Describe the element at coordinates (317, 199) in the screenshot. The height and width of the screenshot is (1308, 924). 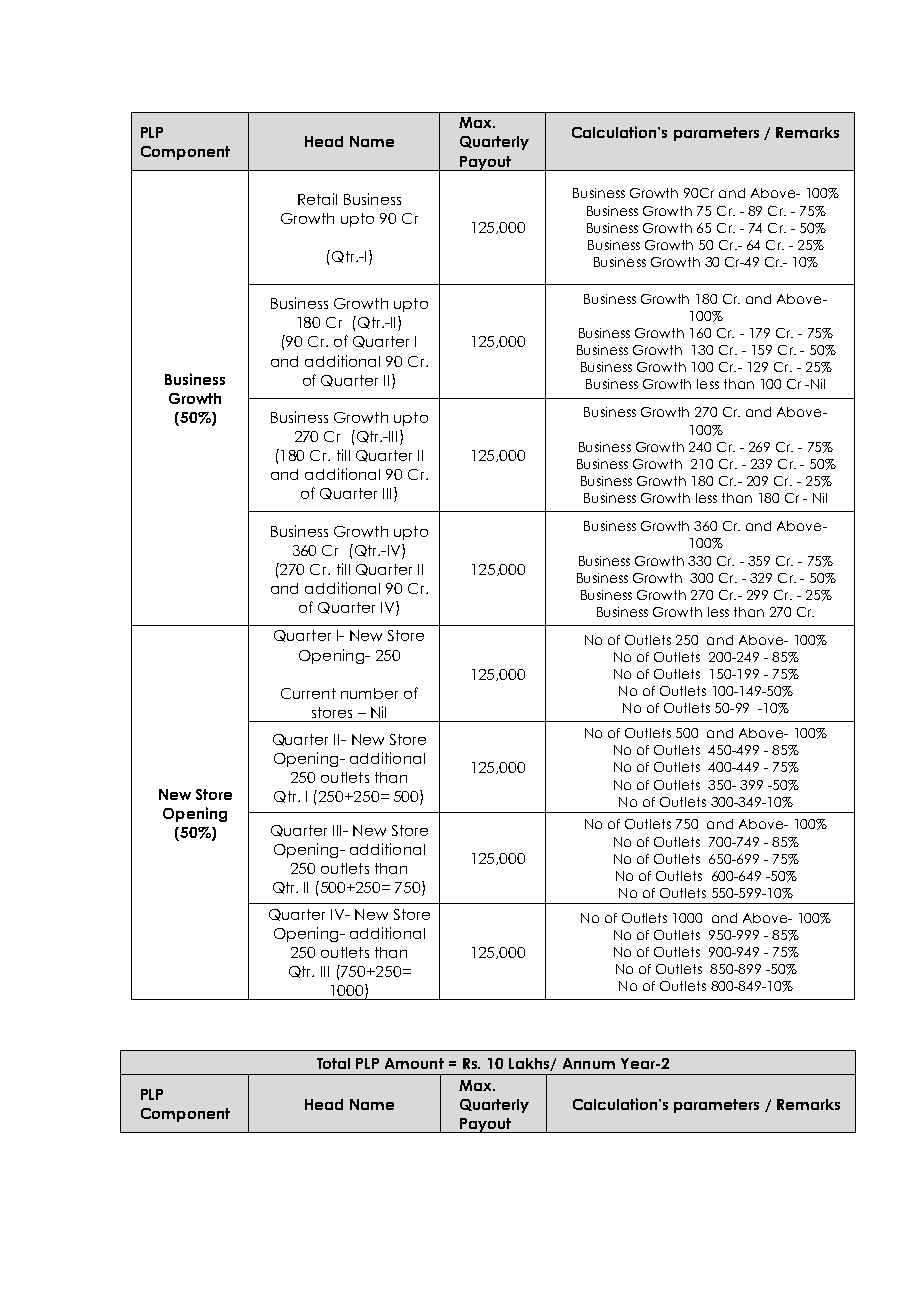
I see `Retail` at that location.
